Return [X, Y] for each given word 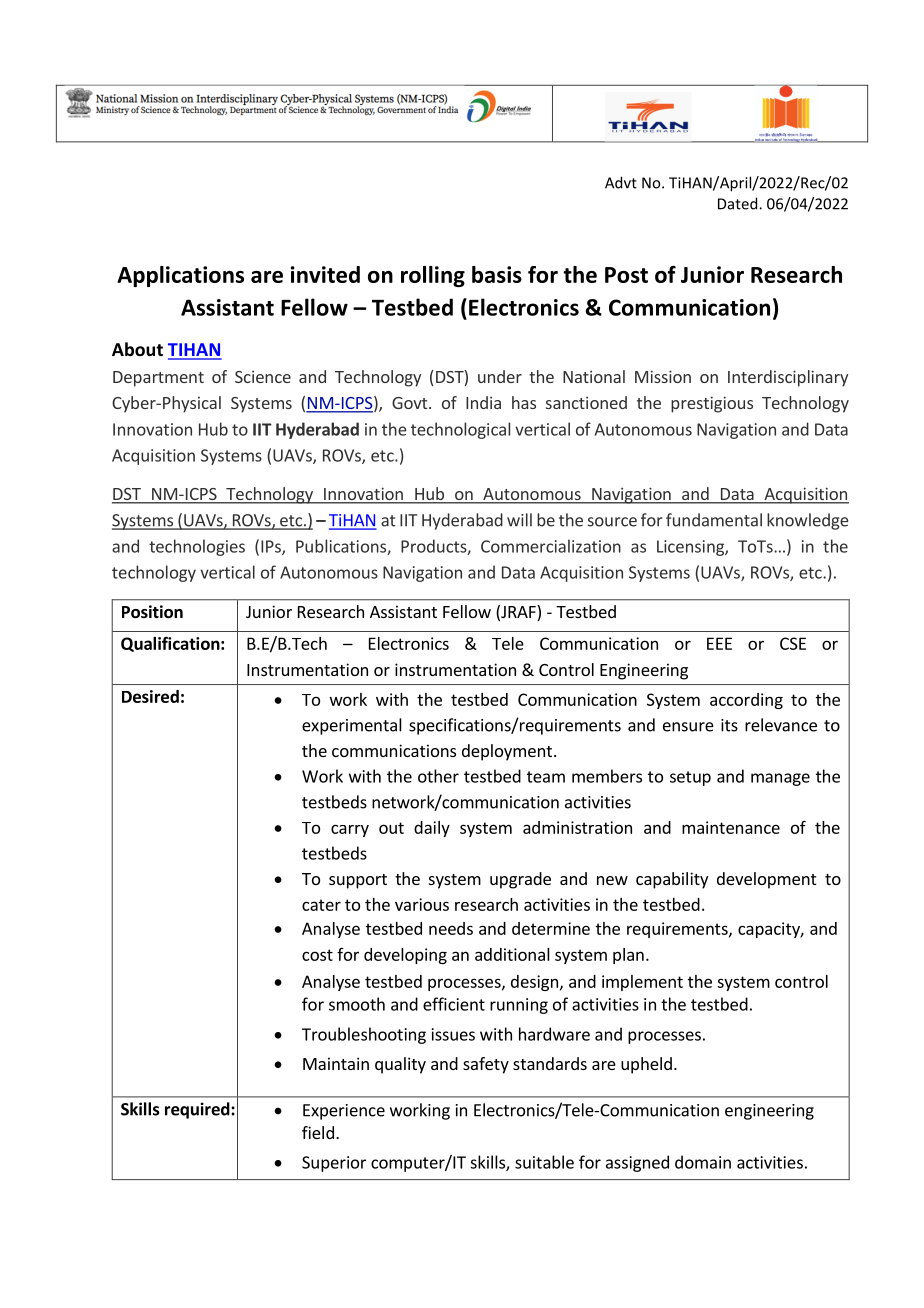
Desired [150, 696]
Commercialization [551, 546]
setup [690, 778]
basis [497, 274]
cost [317, 955]
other [438, 776]
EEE [719, 643]
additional [512, 954]
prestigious [712, 404]
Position [152, 612]
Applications [180, 276]
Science [263, 376]
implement [642, 983]
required [198, 1110]
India [483, 402]
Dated [739, 203]
